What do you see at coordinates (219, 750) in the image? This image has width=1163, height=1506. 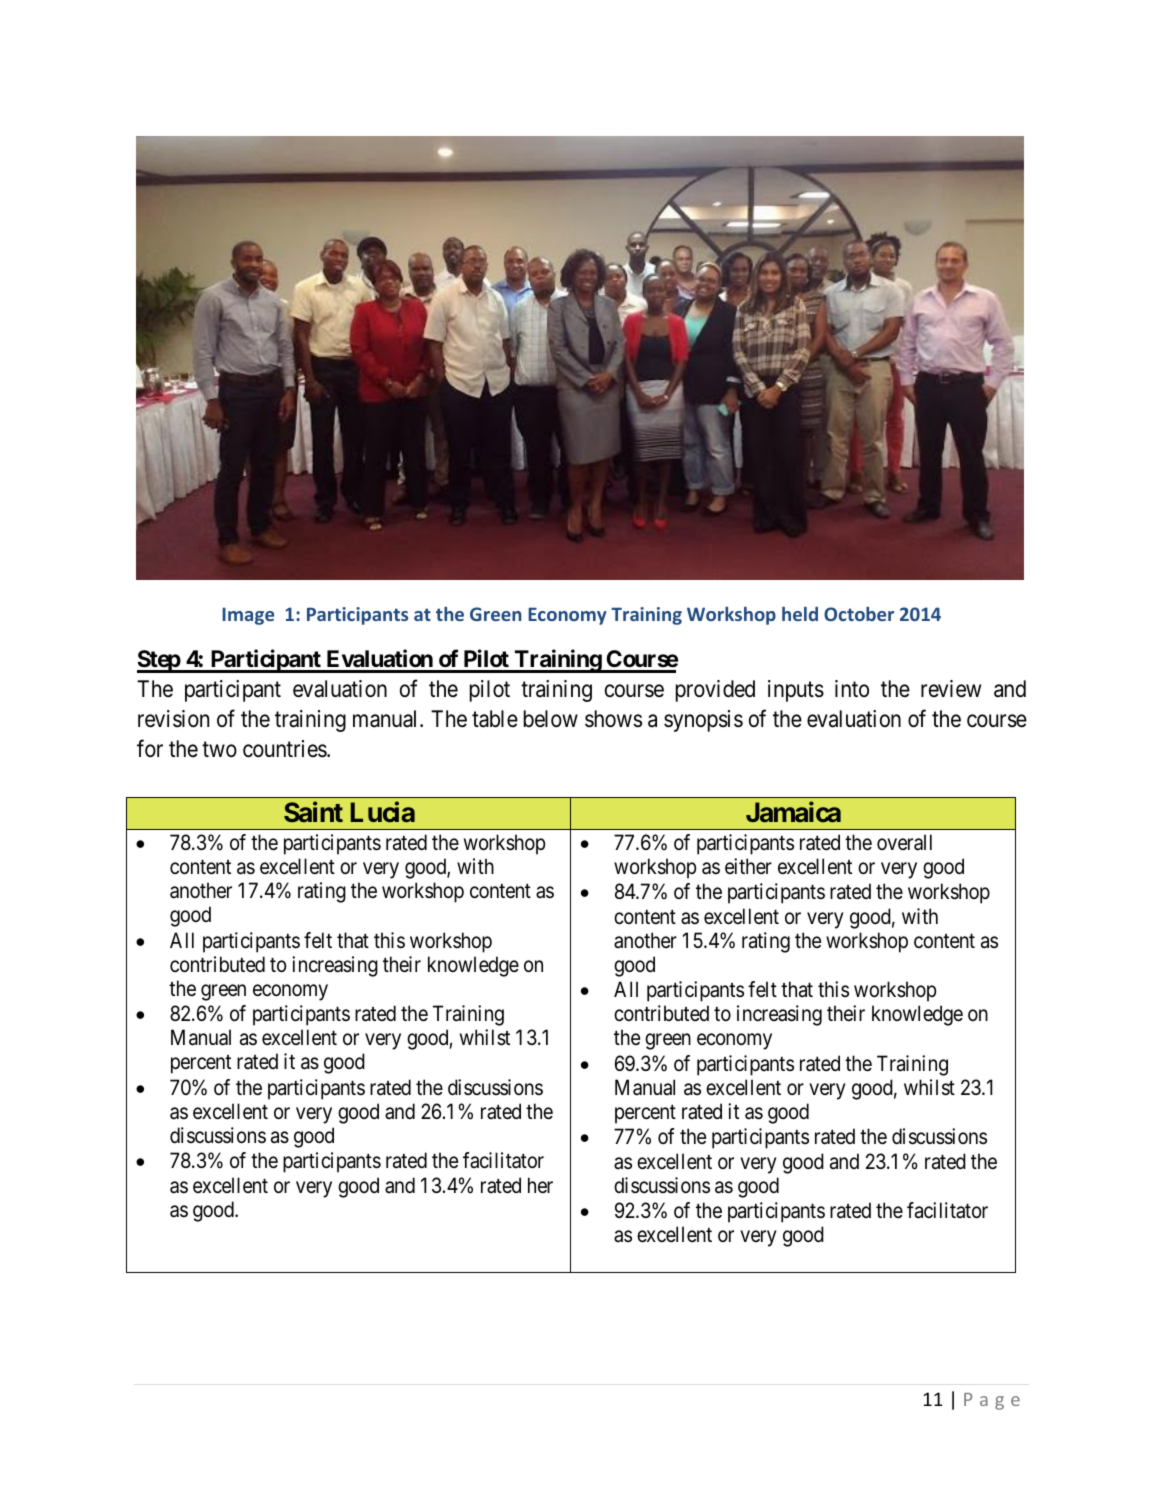 I see `two` at bounding box center [219, 750].
